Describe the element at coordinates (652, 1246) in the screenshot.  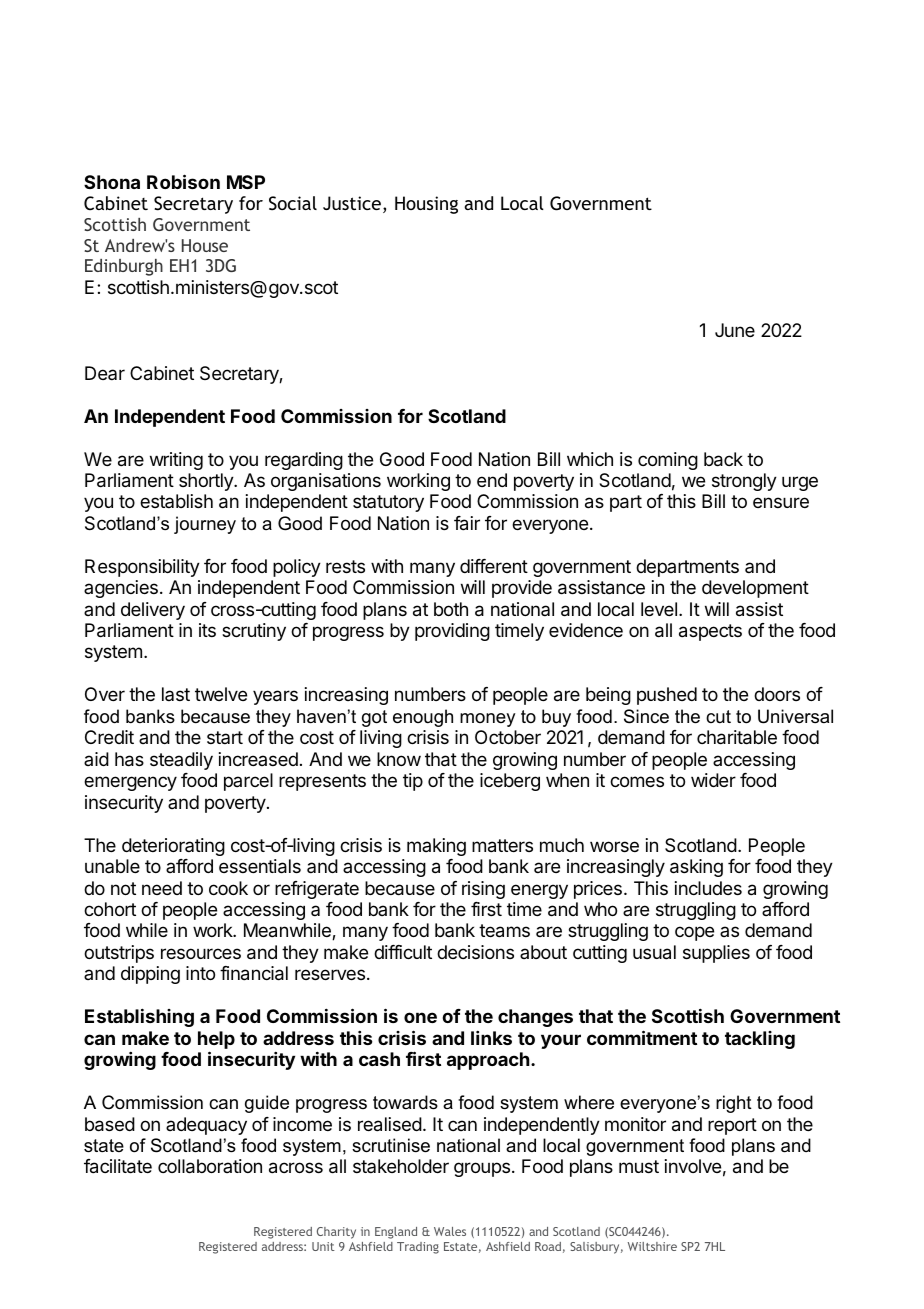
I see `Wiltshire` at that location.
